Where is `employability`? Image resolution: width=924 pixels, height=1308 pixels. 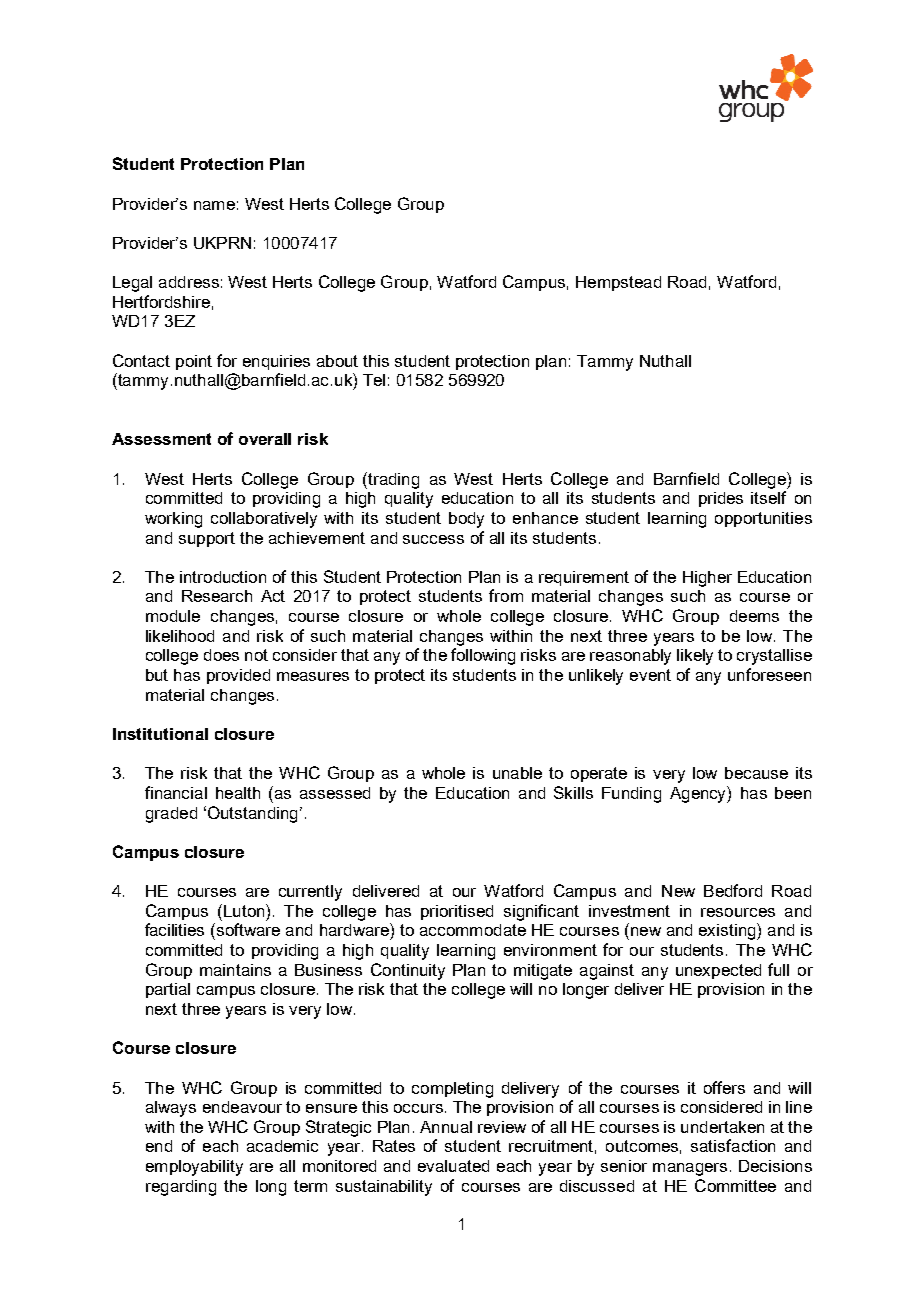 employability is located at coordinates (194, 1168).
